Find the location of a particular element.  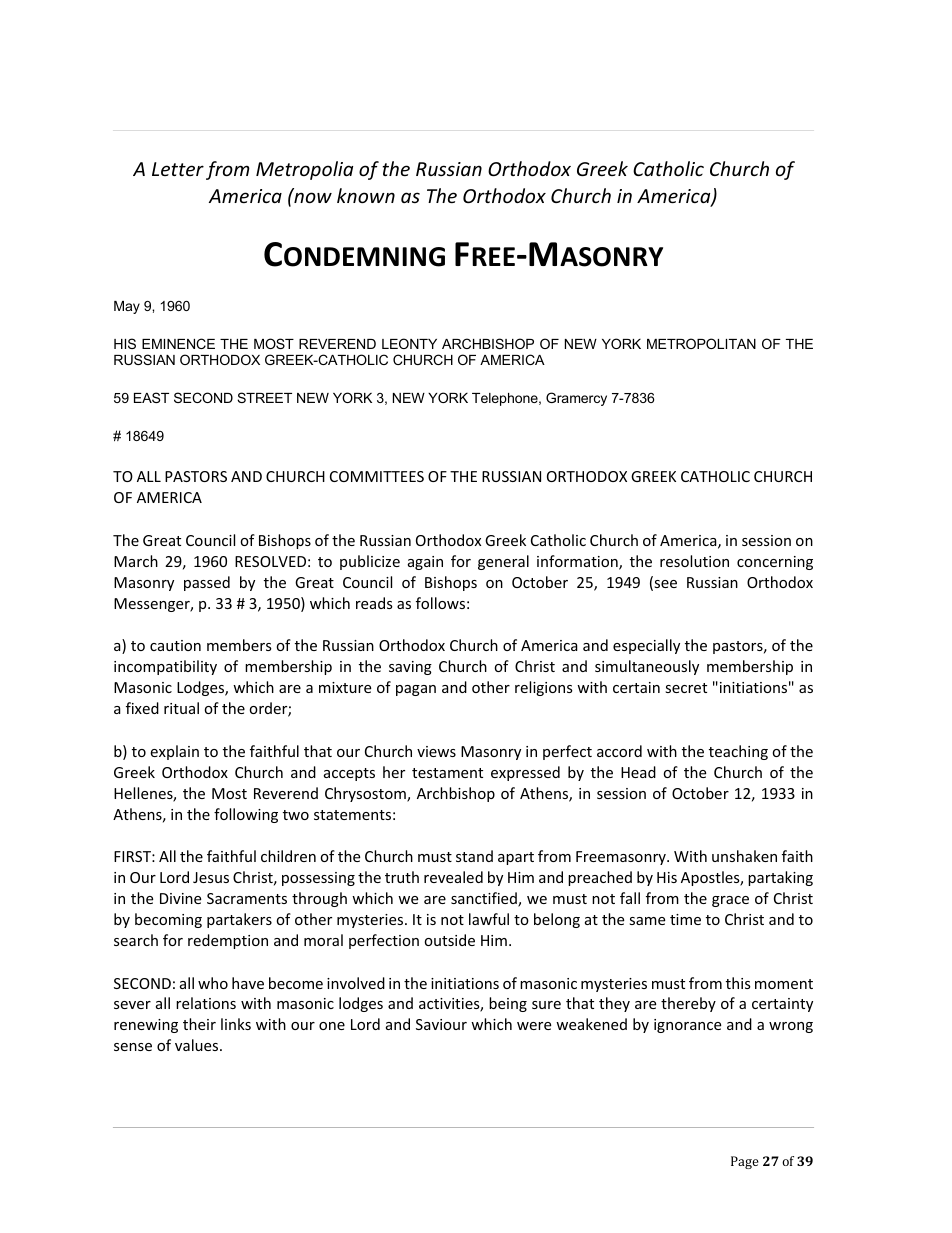

sanctified is located at coordinates (485, 899).
